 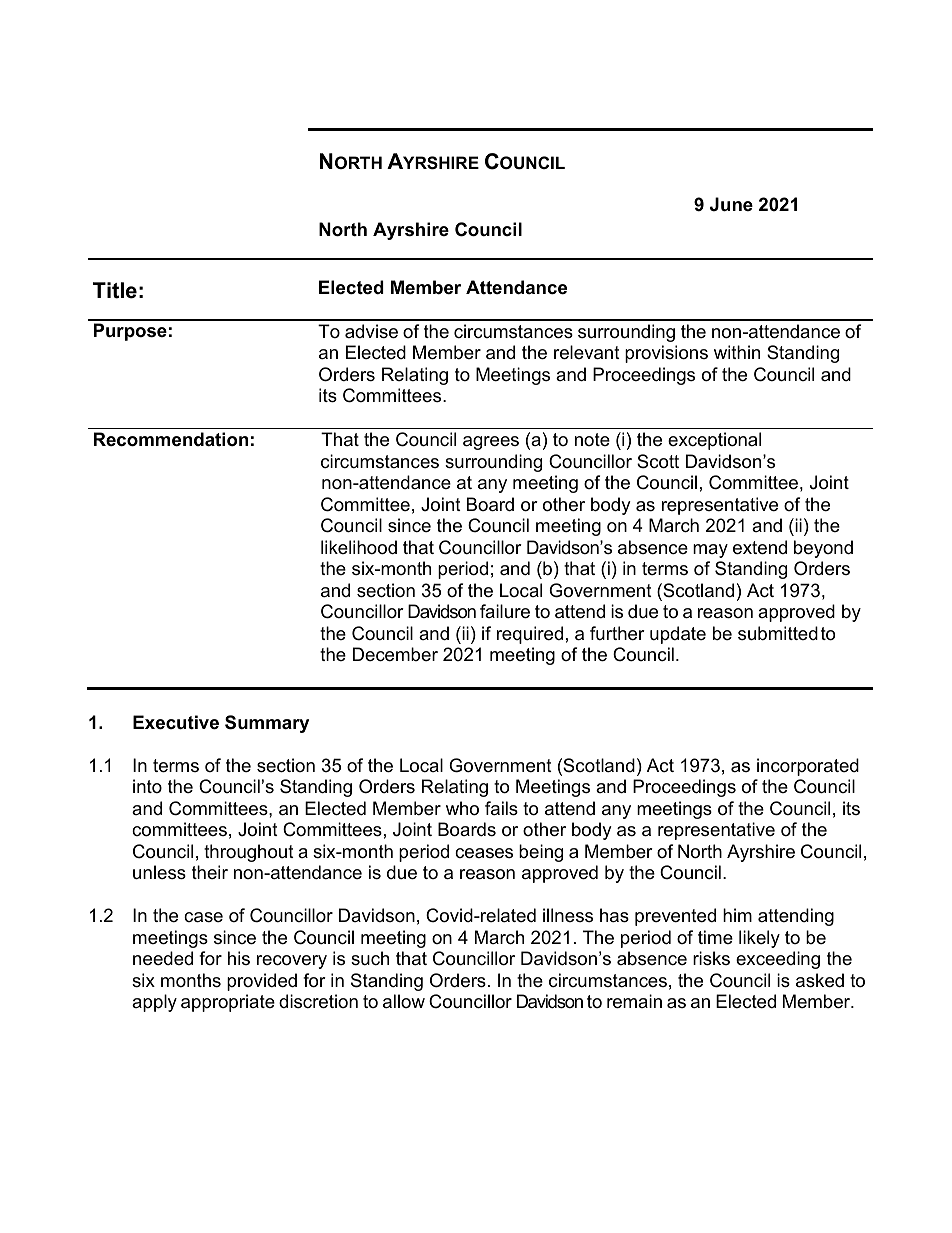 I want to click on advise, so click(x=371, y=331).
